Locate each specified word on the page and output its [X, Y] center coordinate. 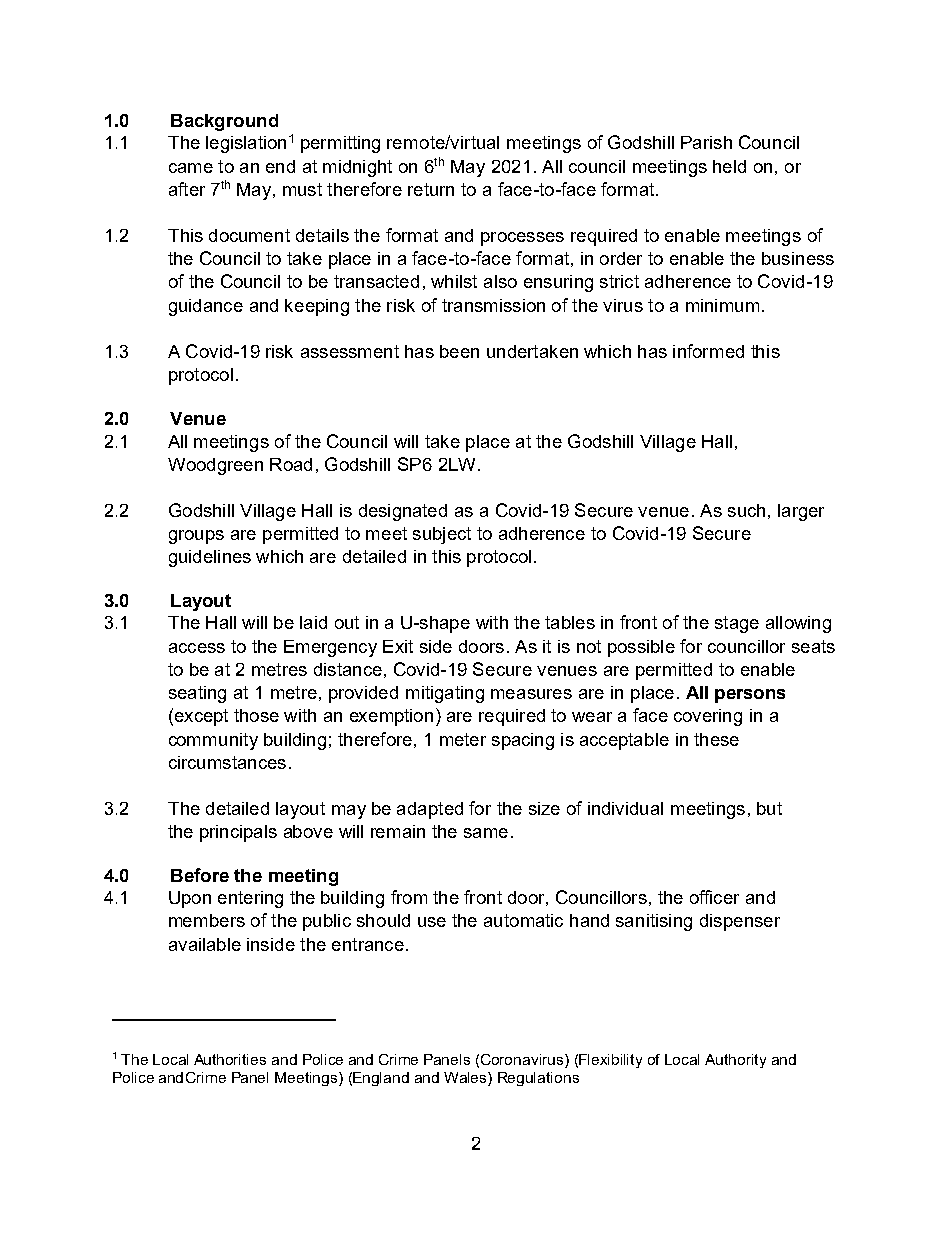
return [431, 189]
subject [442, 535]
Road [291, 464]
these [716, 739]
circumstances [227, 762]
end [280, 166]
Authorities [230, 1059]
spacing [523, 741]
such [746, 510]
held [729, 166]
